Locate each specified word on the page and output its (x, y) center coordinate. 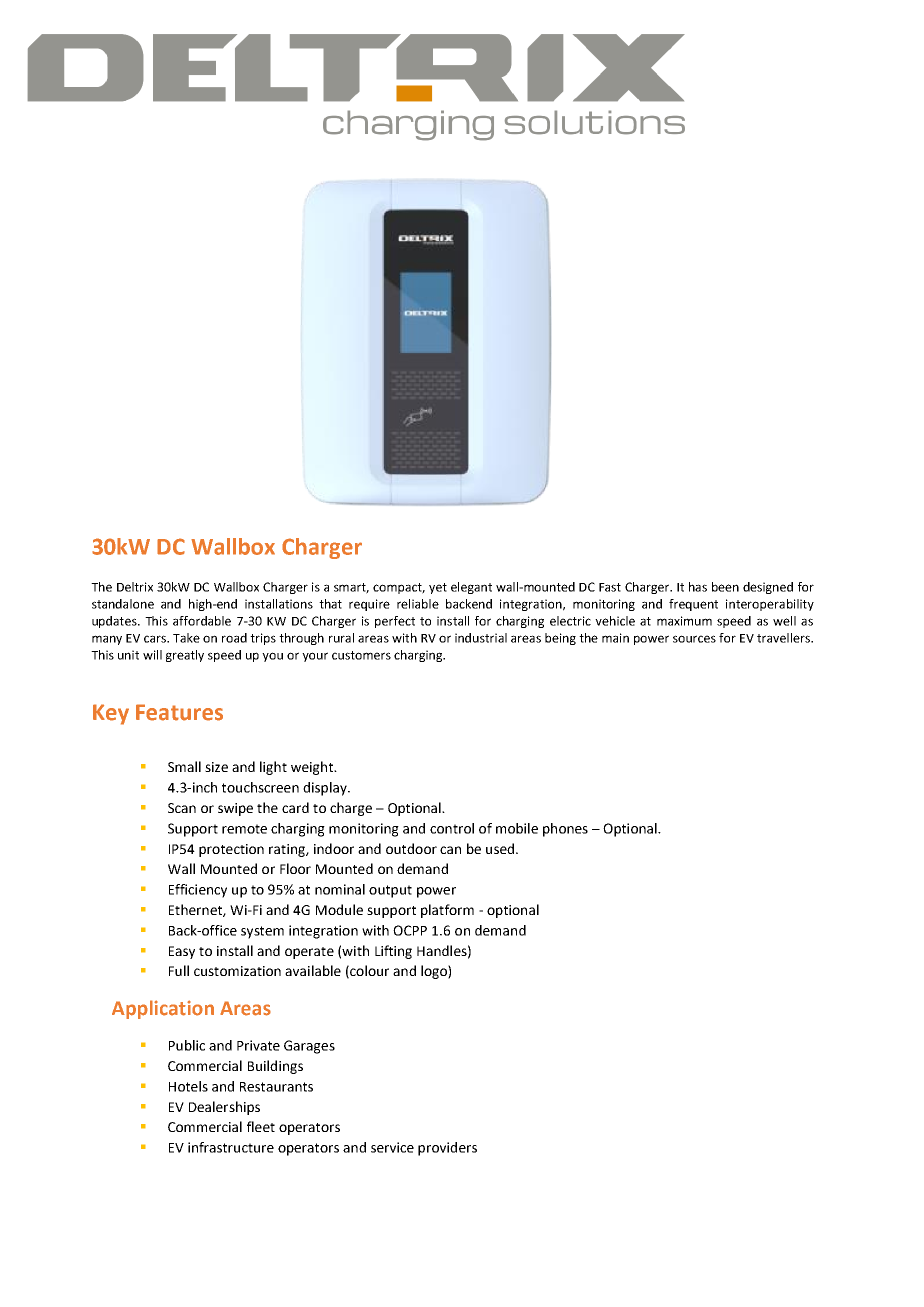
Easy (182, 952)
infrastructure (231, 1147)
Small (184, 766)
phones (565, 830)
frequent (693, 605)
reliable (418, 604)
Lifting (393, 952)
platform (447, 911)
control (452, 828)
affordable (202, 621)
